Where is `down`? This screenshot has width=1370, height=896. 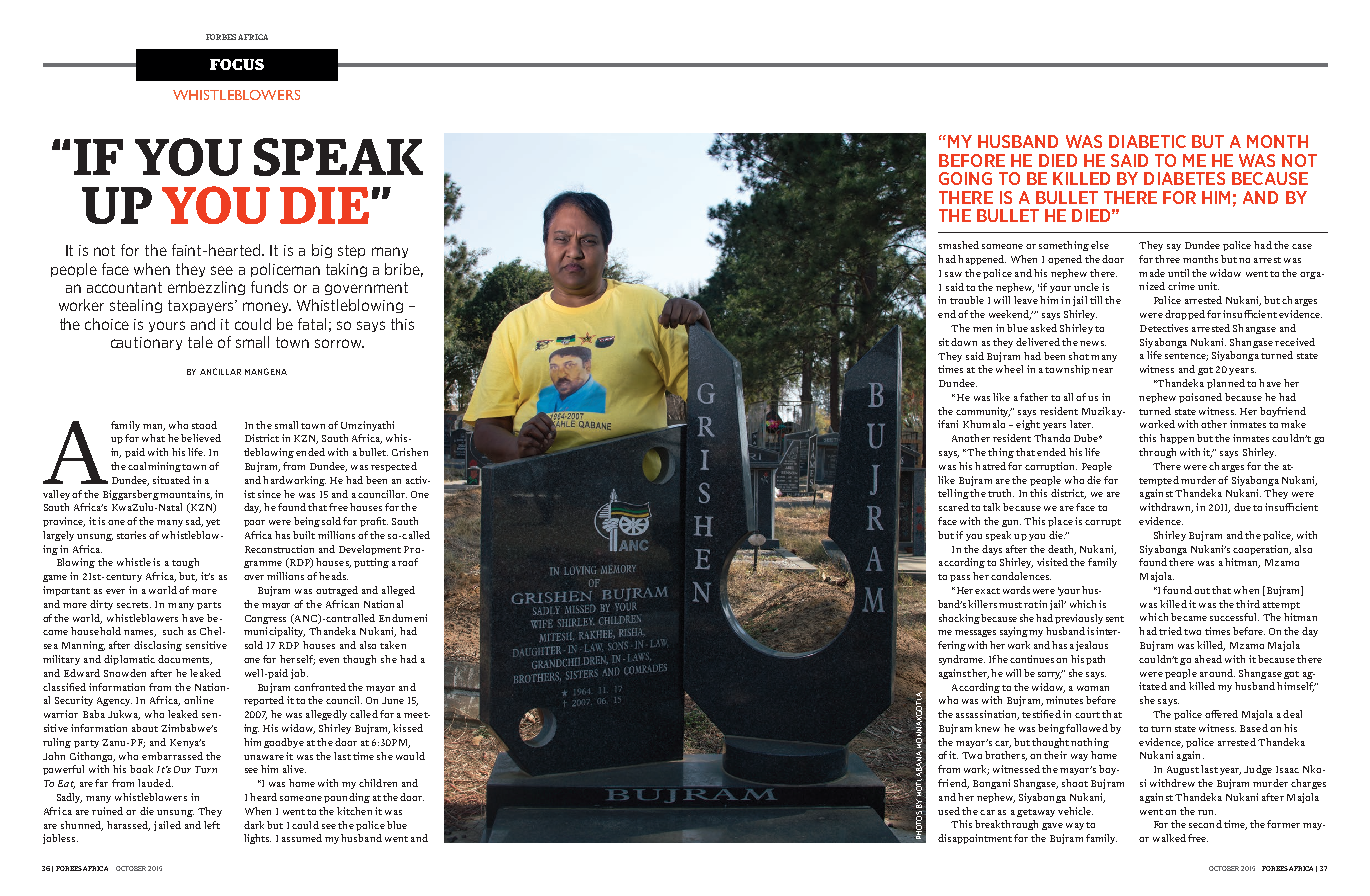
down is located at coordinates (964, 342).
